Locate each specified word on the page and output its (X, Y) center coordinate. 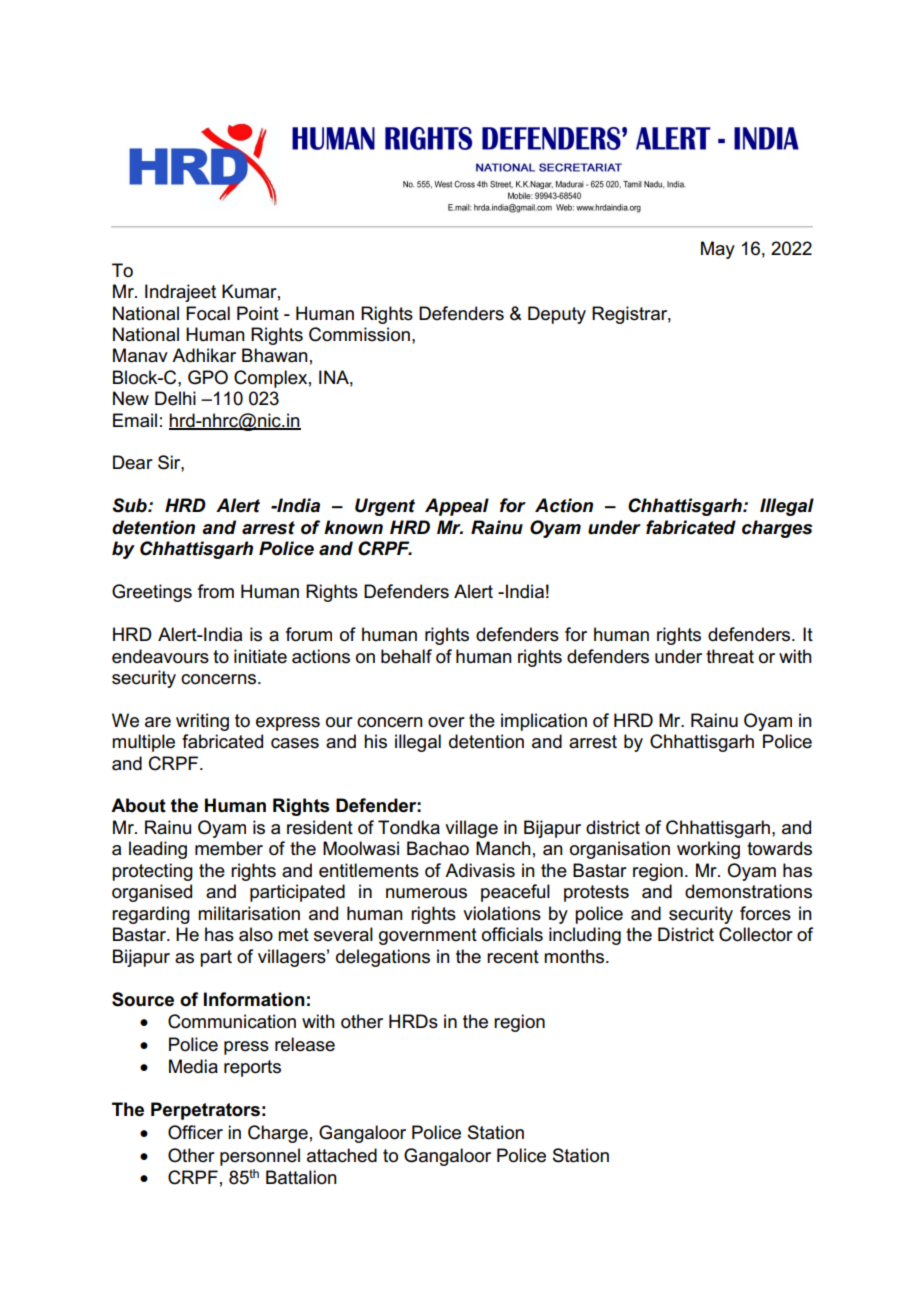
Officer (195, 1132)
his (375, 741)
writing (202, 722)
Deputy (557, 315)
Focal (208, 313)
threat (730, 656)
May (718, 250)
